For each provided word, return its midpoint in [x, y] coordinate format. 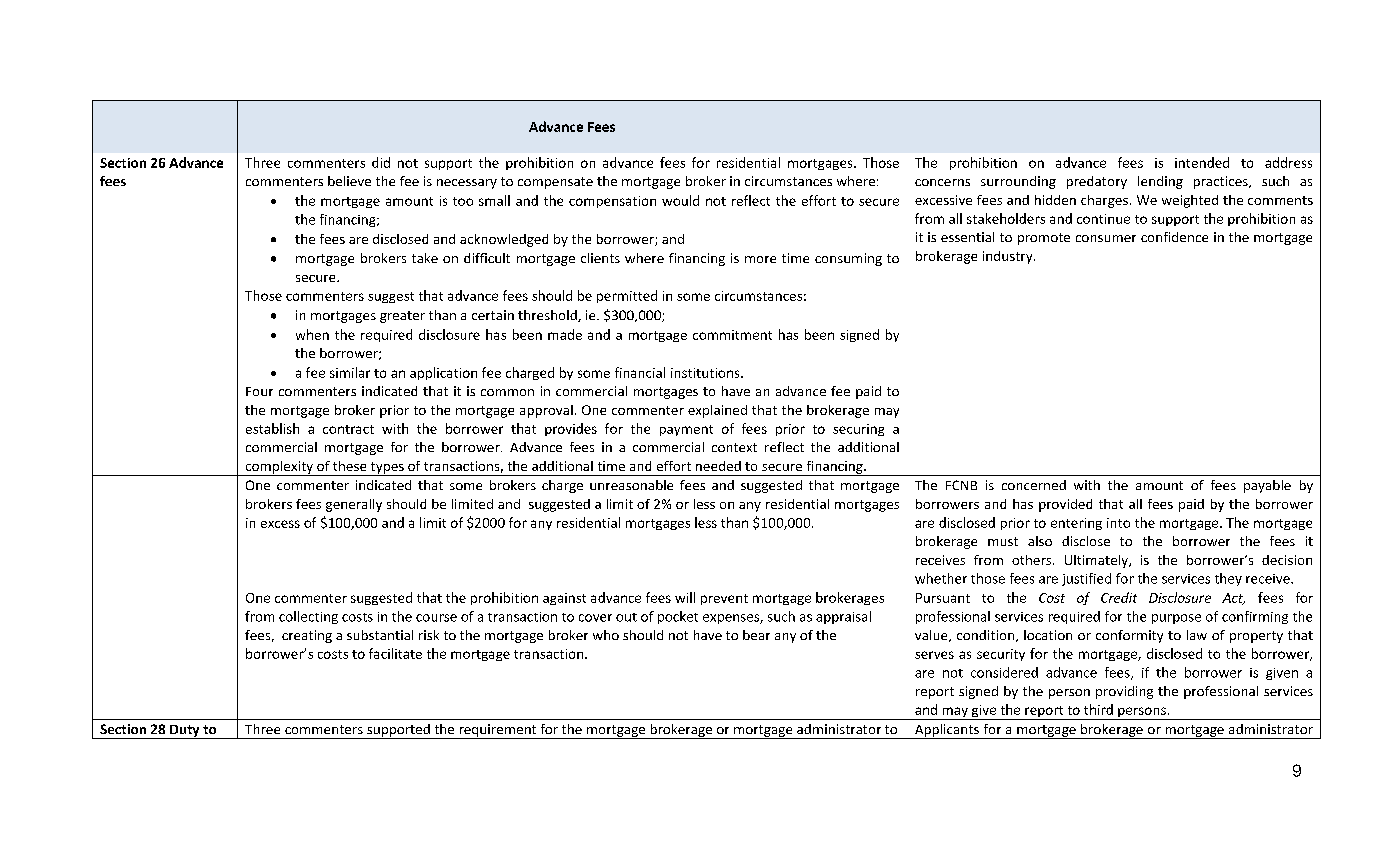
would [680, 200]
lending [1160, 182]
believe [349, 181]
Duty [185, 732]
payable [1267, 486]
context [734, 447]
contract [348, 429]
